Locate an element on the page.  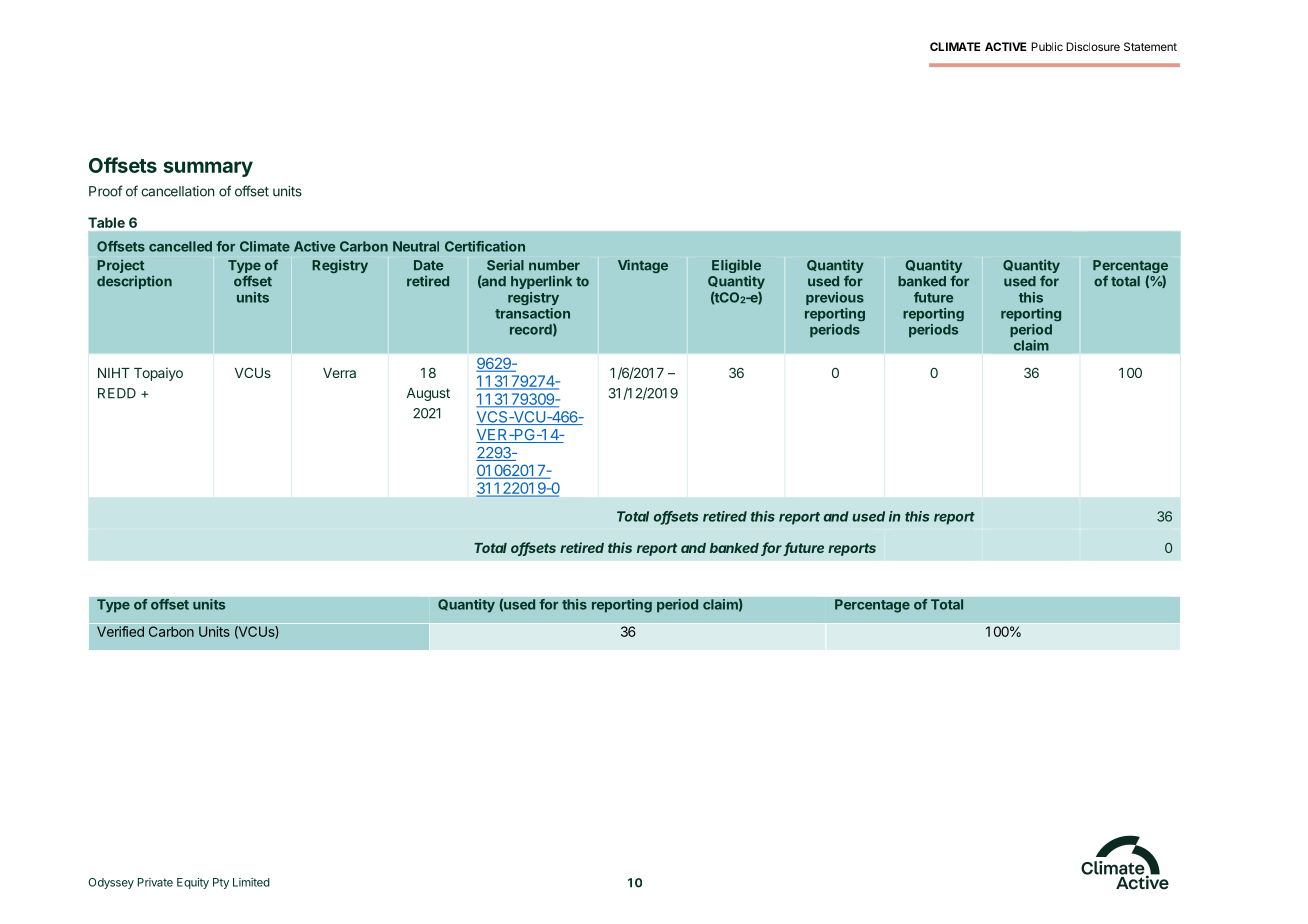
REDD is located at coordinates (117, 393).
